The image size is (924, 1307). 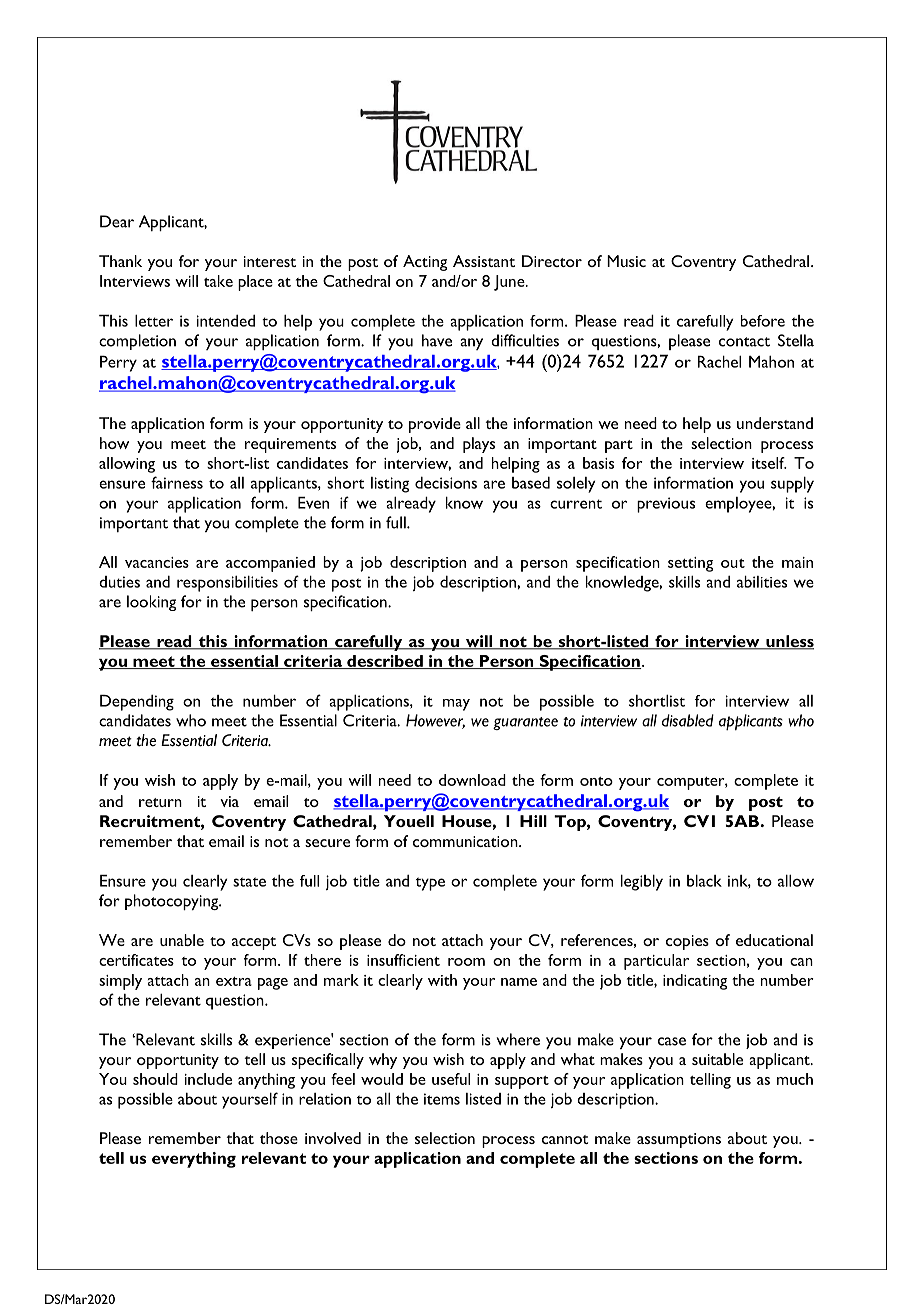 I want to click on take, so click(x=218, y=281).
